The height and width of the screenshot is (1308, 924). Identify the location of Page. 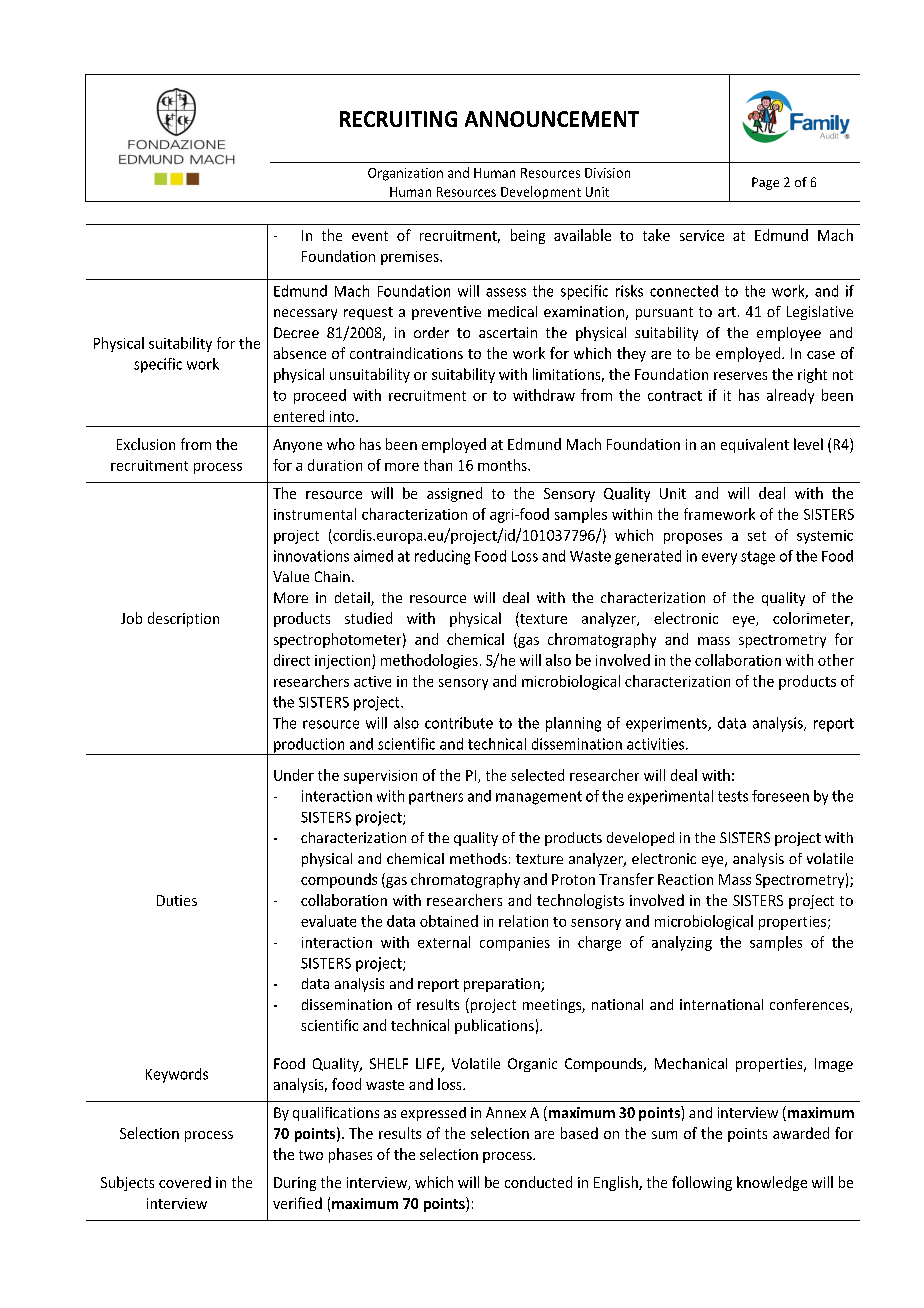
(765, 183).
